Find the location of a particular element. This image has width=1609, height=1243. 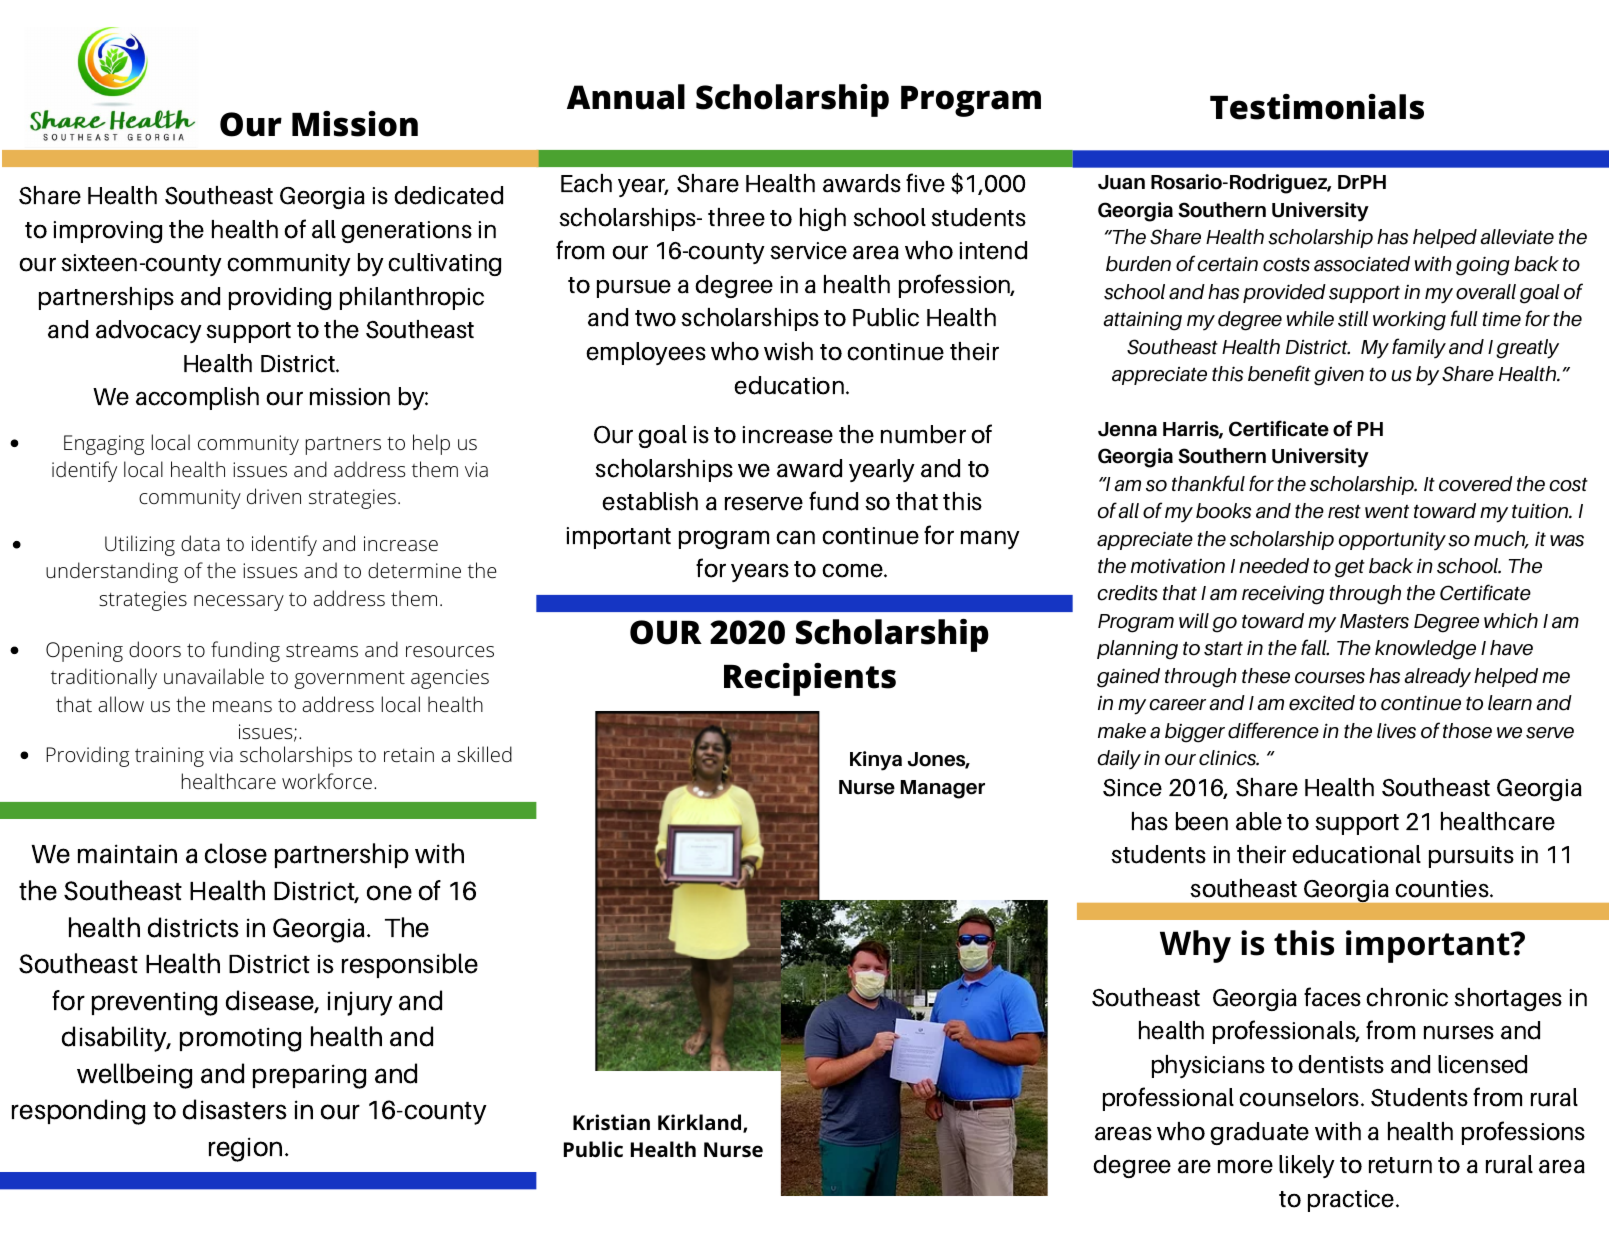

region is located at coordinates (245, 1149).
